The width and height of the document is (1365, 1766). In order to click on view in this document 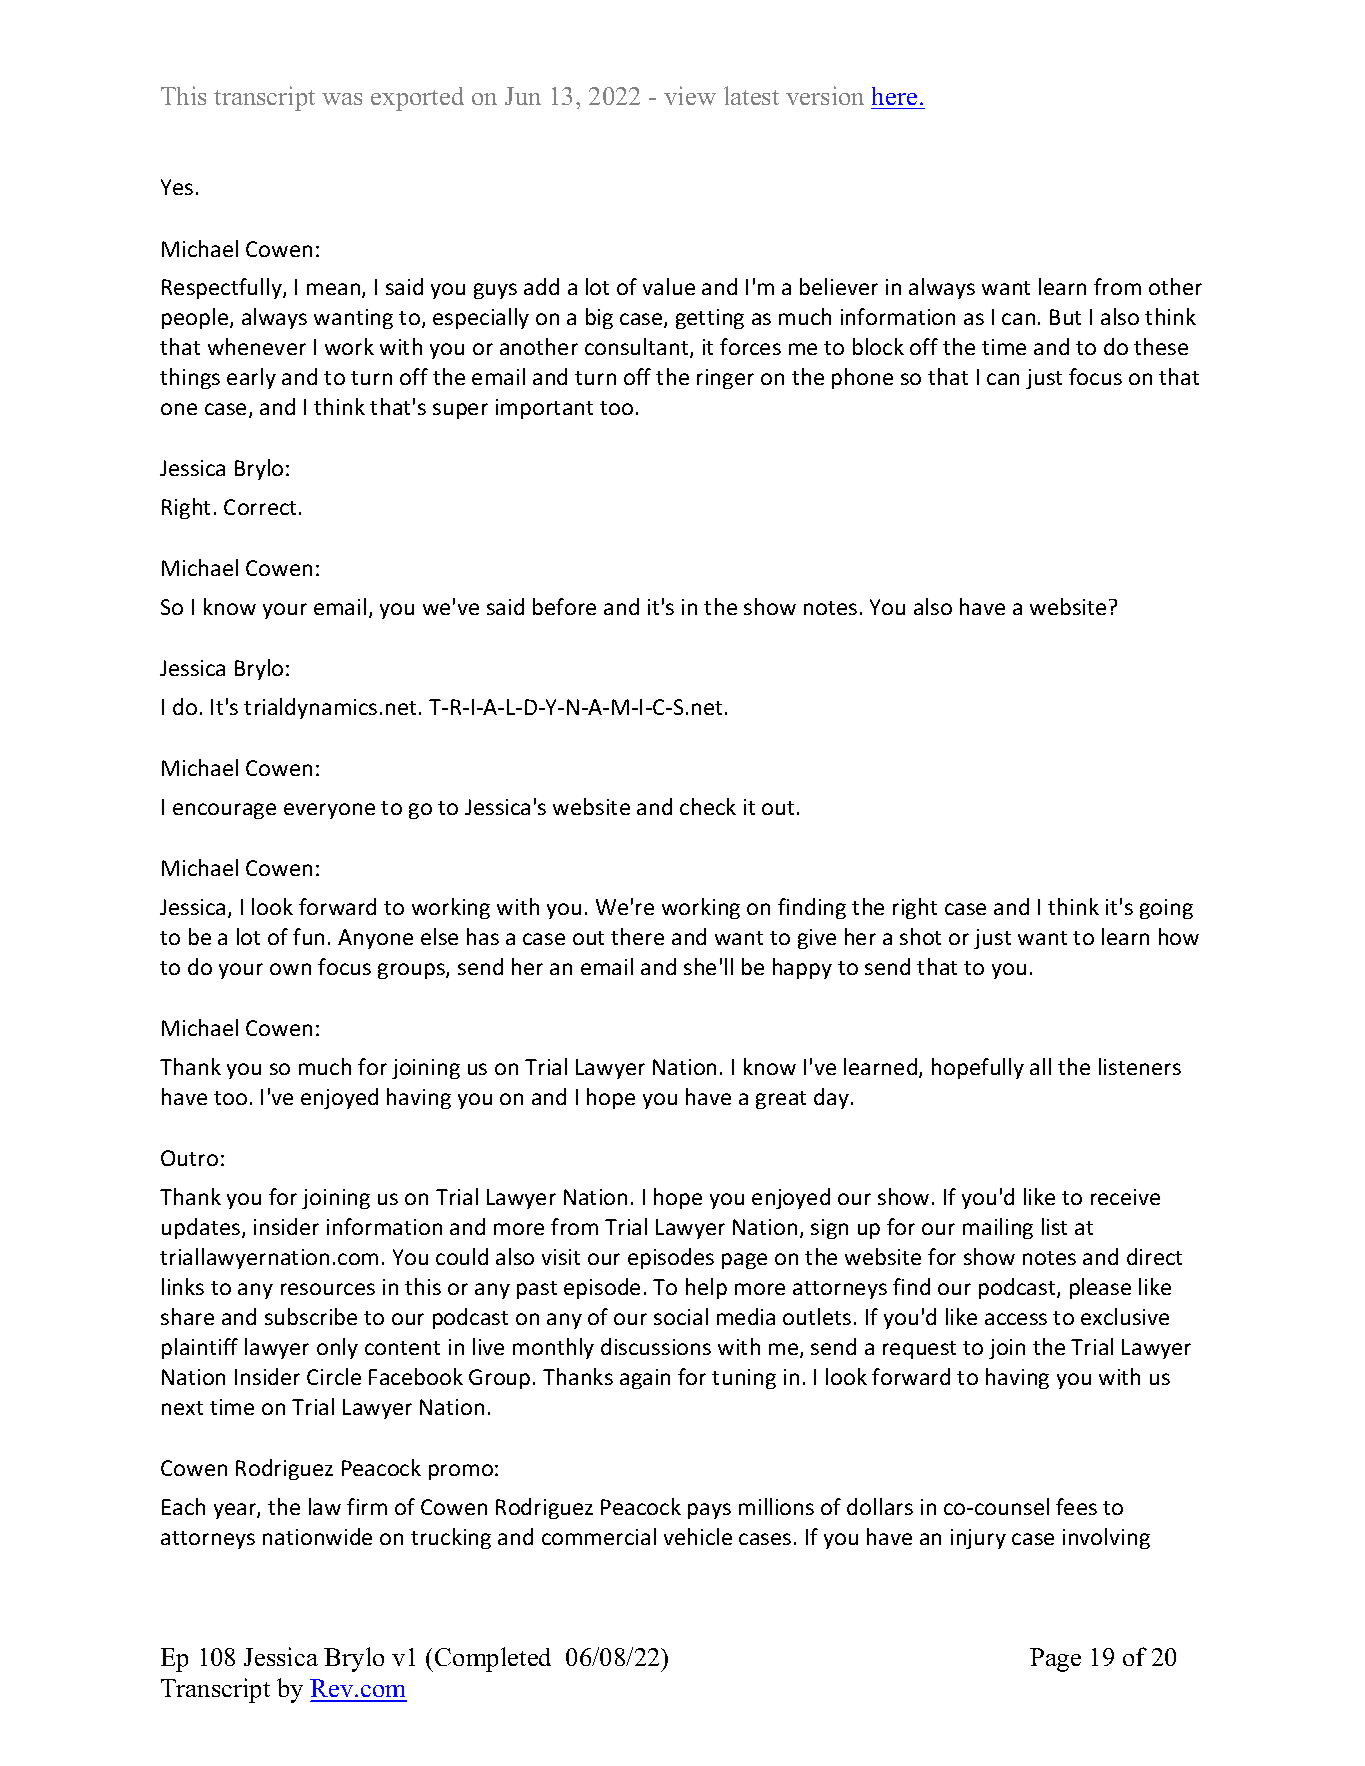, I will do `click(690, 95)`.
